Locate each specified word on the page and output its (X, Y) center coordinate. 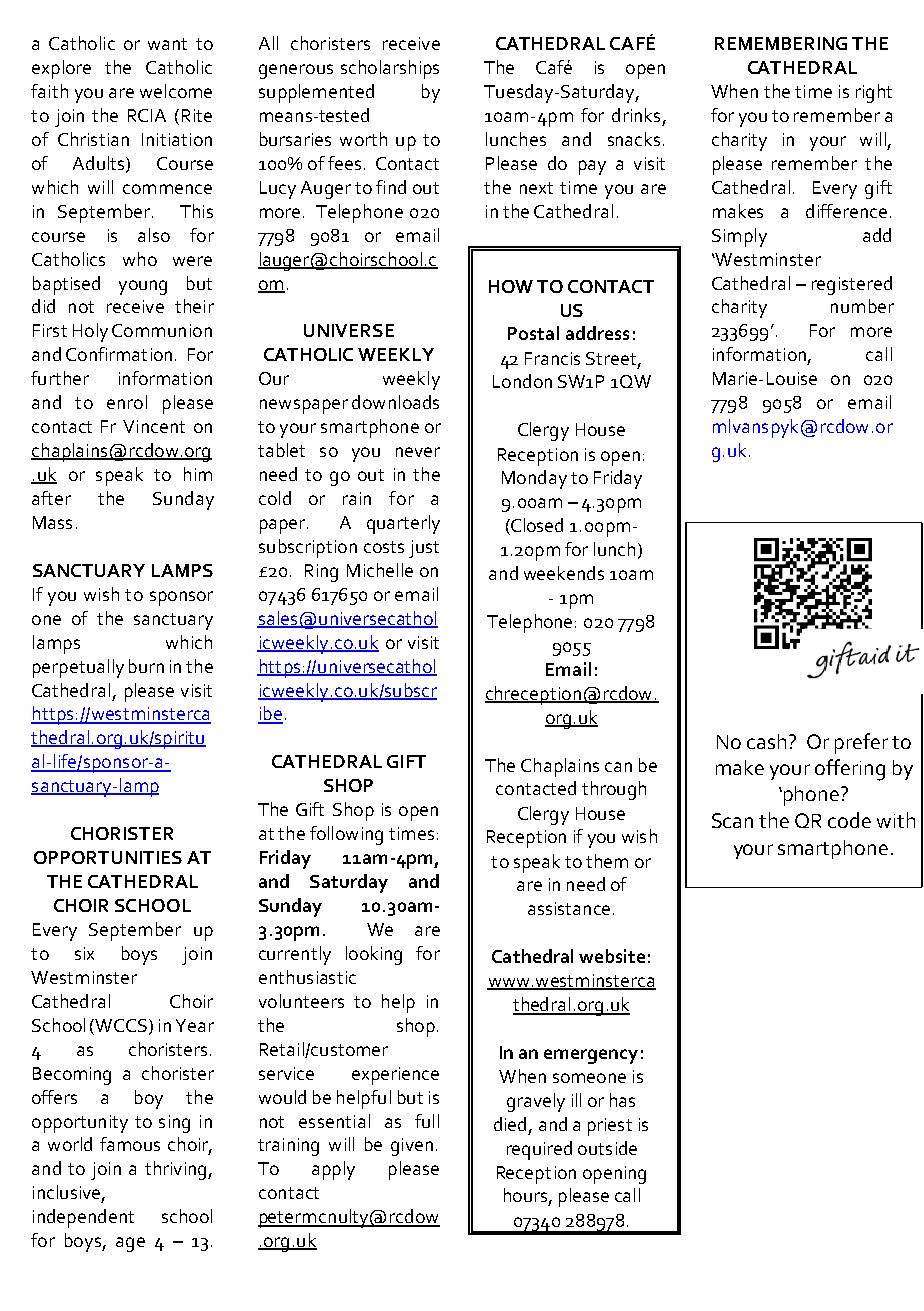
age (130, 1244)
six (84, 953)
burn (146, 666)
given (412, 1147)
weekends (564, 573)
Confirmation (119, 354)
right (874, 93)
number (862, 306)
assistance (569, 908)
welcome (176, 91)
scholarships (390, 69)
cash (766, 741)
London (522, 381)
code (849, 820)
